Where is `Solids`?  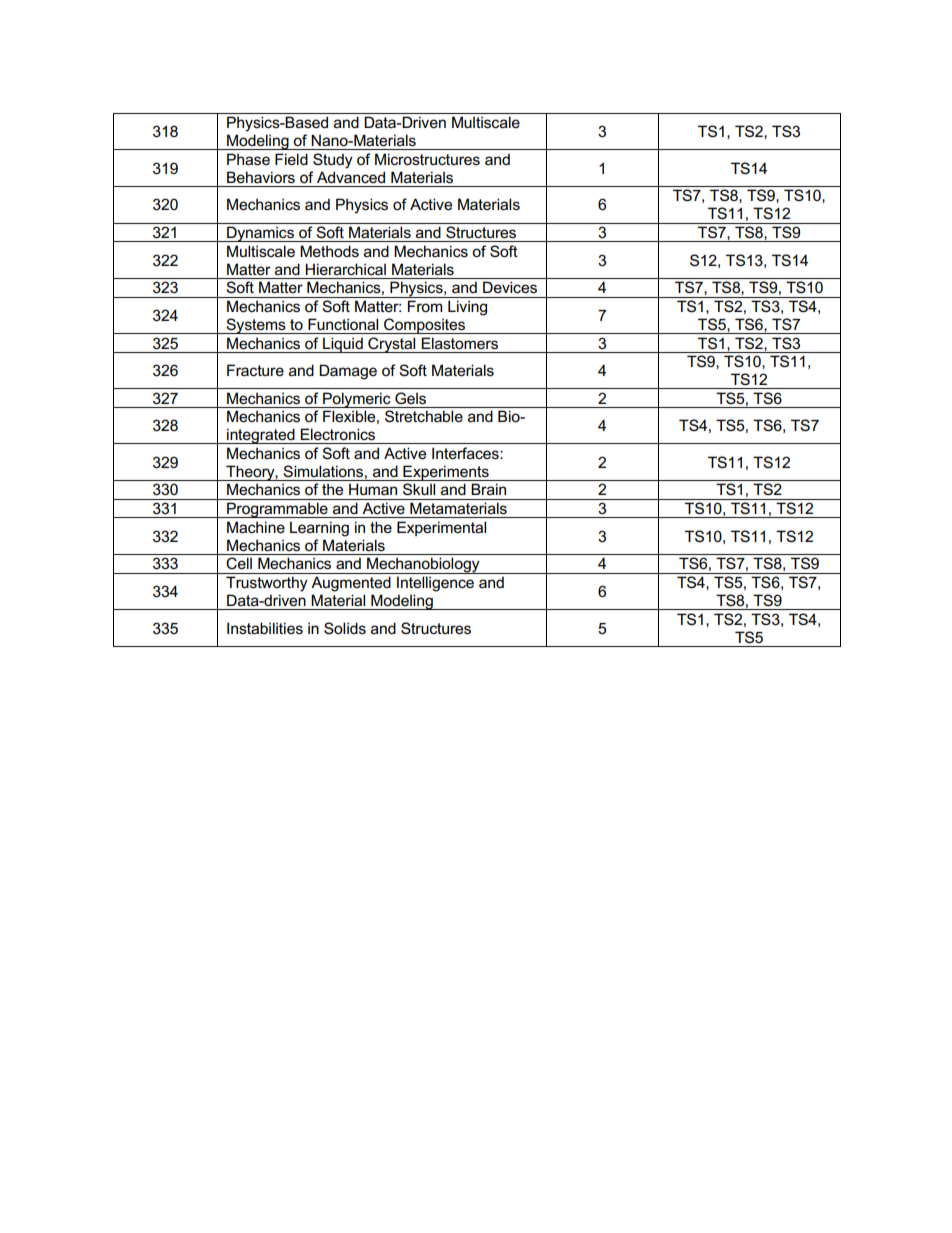 Solids is located at coordinates (345, 628).
